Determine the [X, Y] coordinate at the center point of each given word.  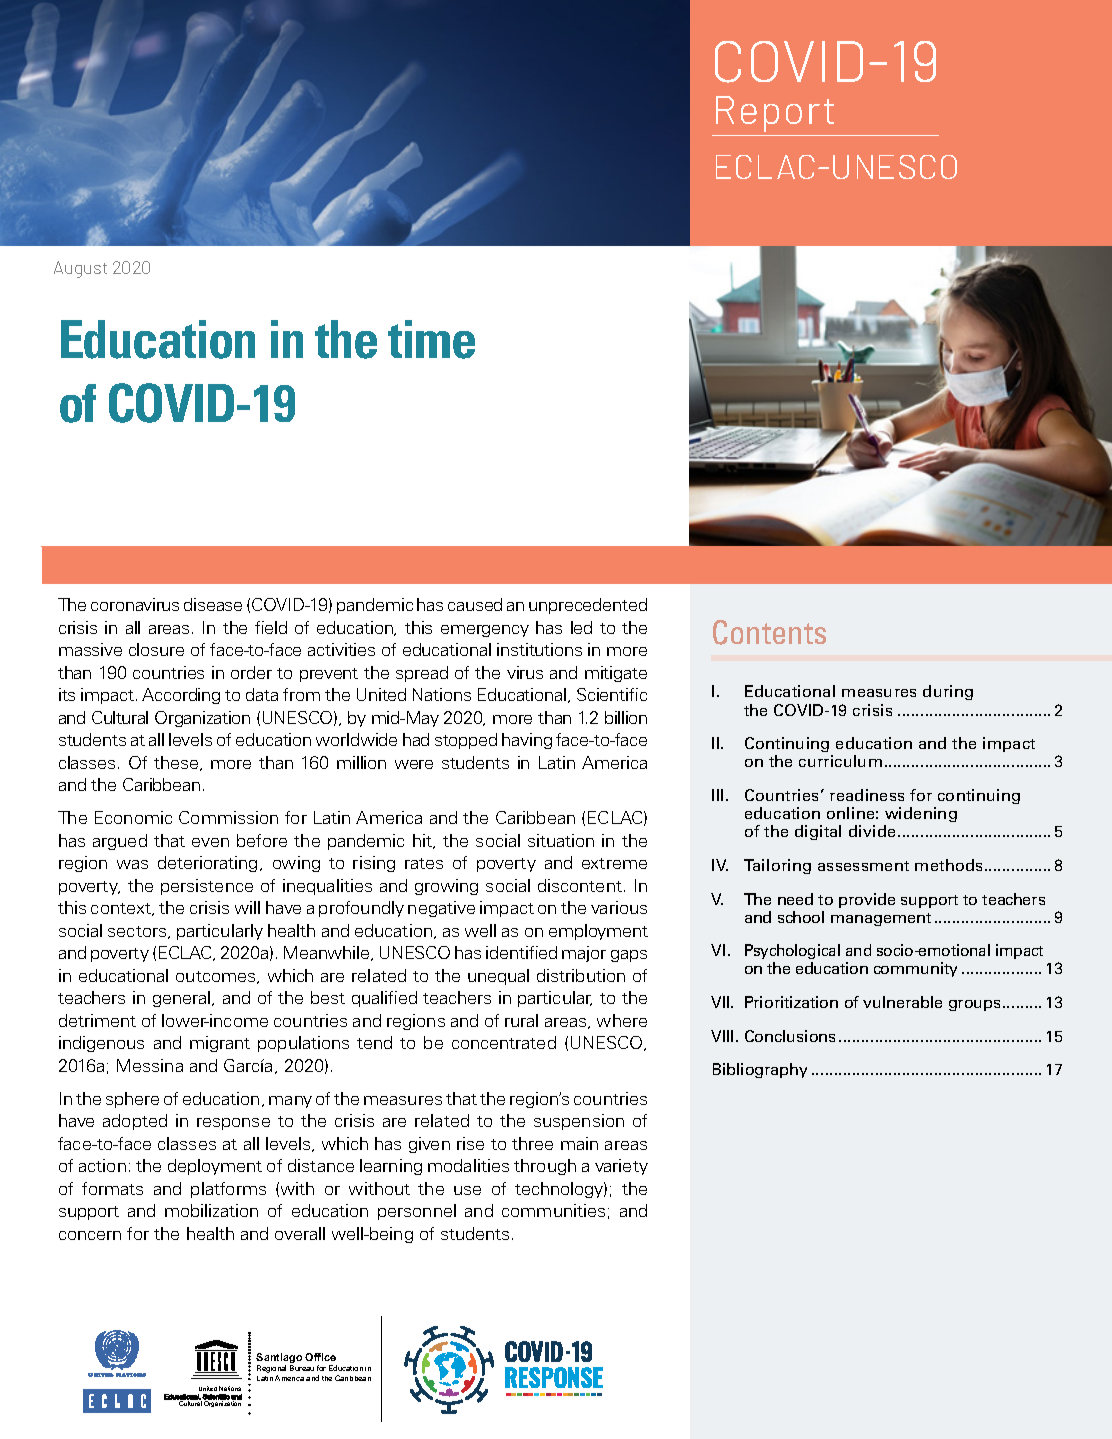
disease [213, 604]
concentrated [504, 1042]
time [431, 339]
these [177, 763]
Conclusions [790, 1036]
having [527, 741]
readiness [867, 795]
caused [475, 604]
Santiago [279, 1360]
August [80, 269]
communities [553, 1210]
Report [775, 114]
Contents [769, 632]
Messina [150, 1065]
